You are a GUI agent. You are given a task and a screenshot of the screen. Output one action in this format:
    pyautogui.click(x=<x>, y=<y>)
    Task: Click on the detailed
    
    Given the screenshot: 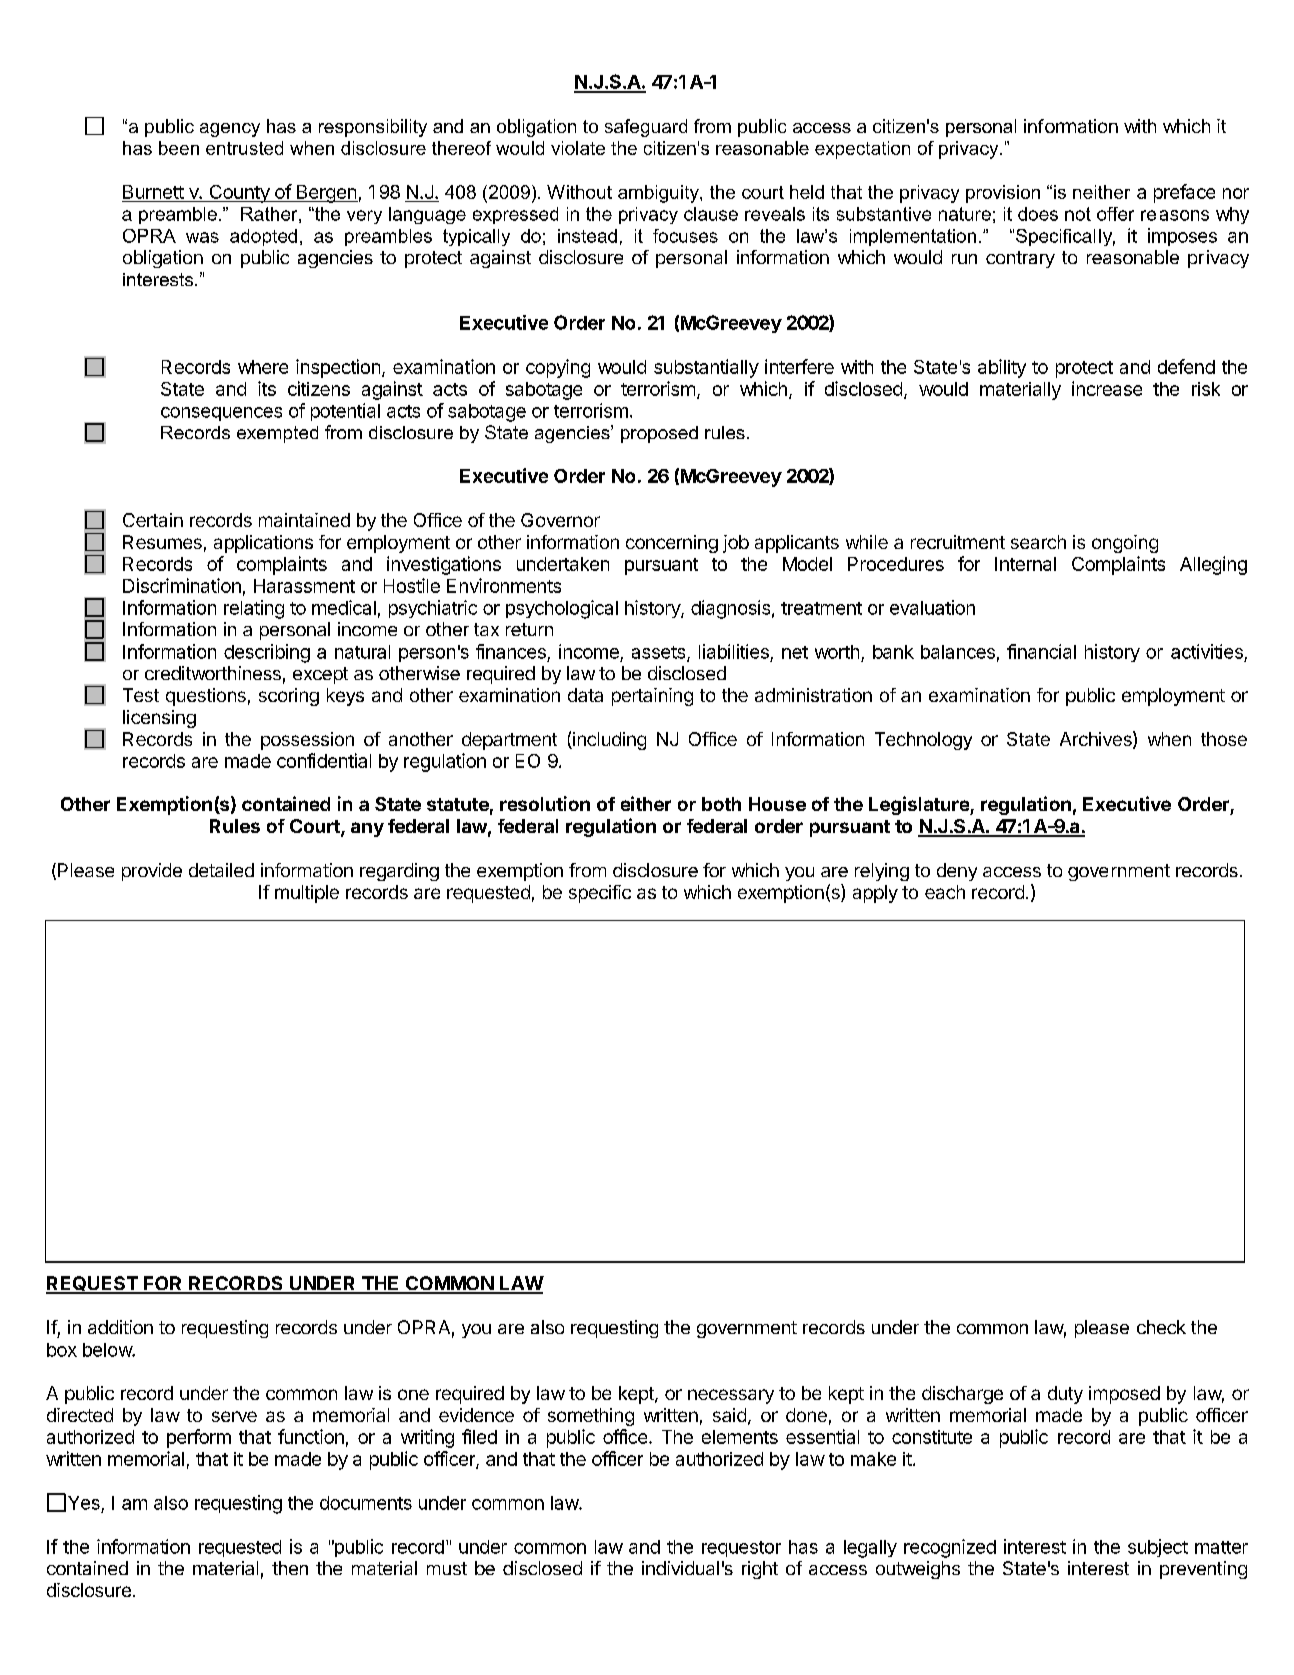 What is the action you would take?
    pyautogui.click(x=221, y=870)
